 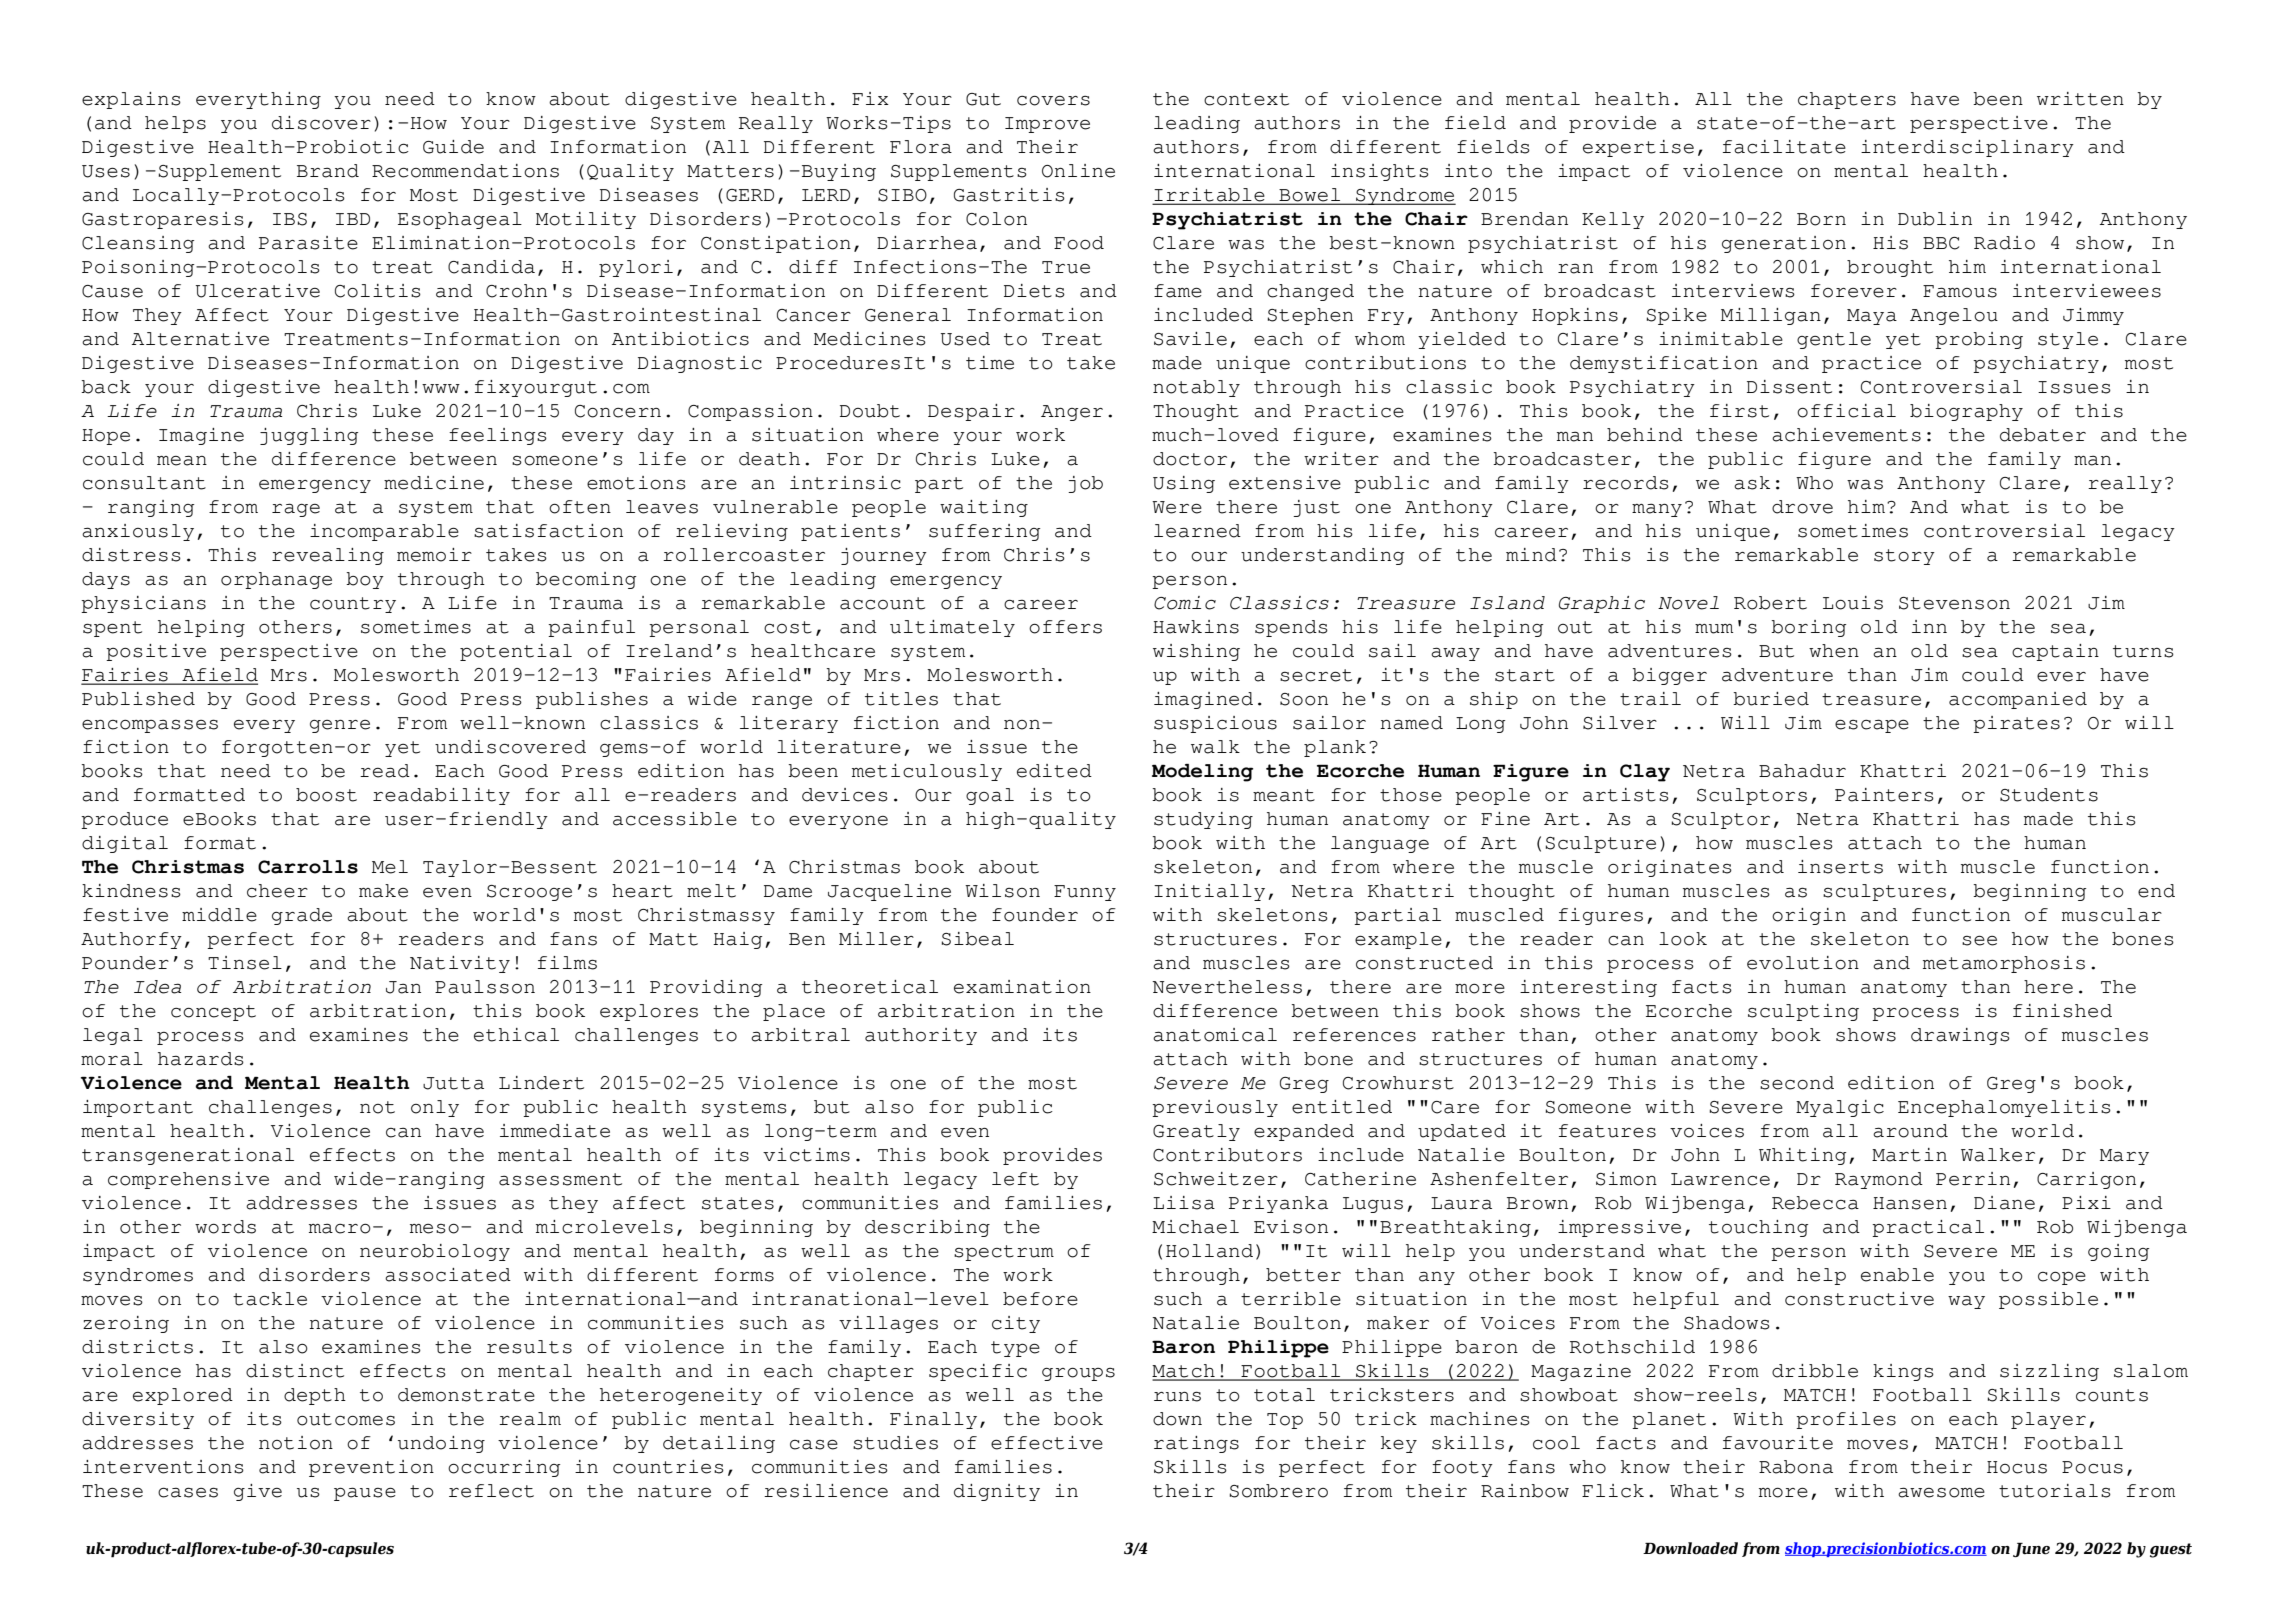 I want to click on Using, so click(x=1184, y=484).
